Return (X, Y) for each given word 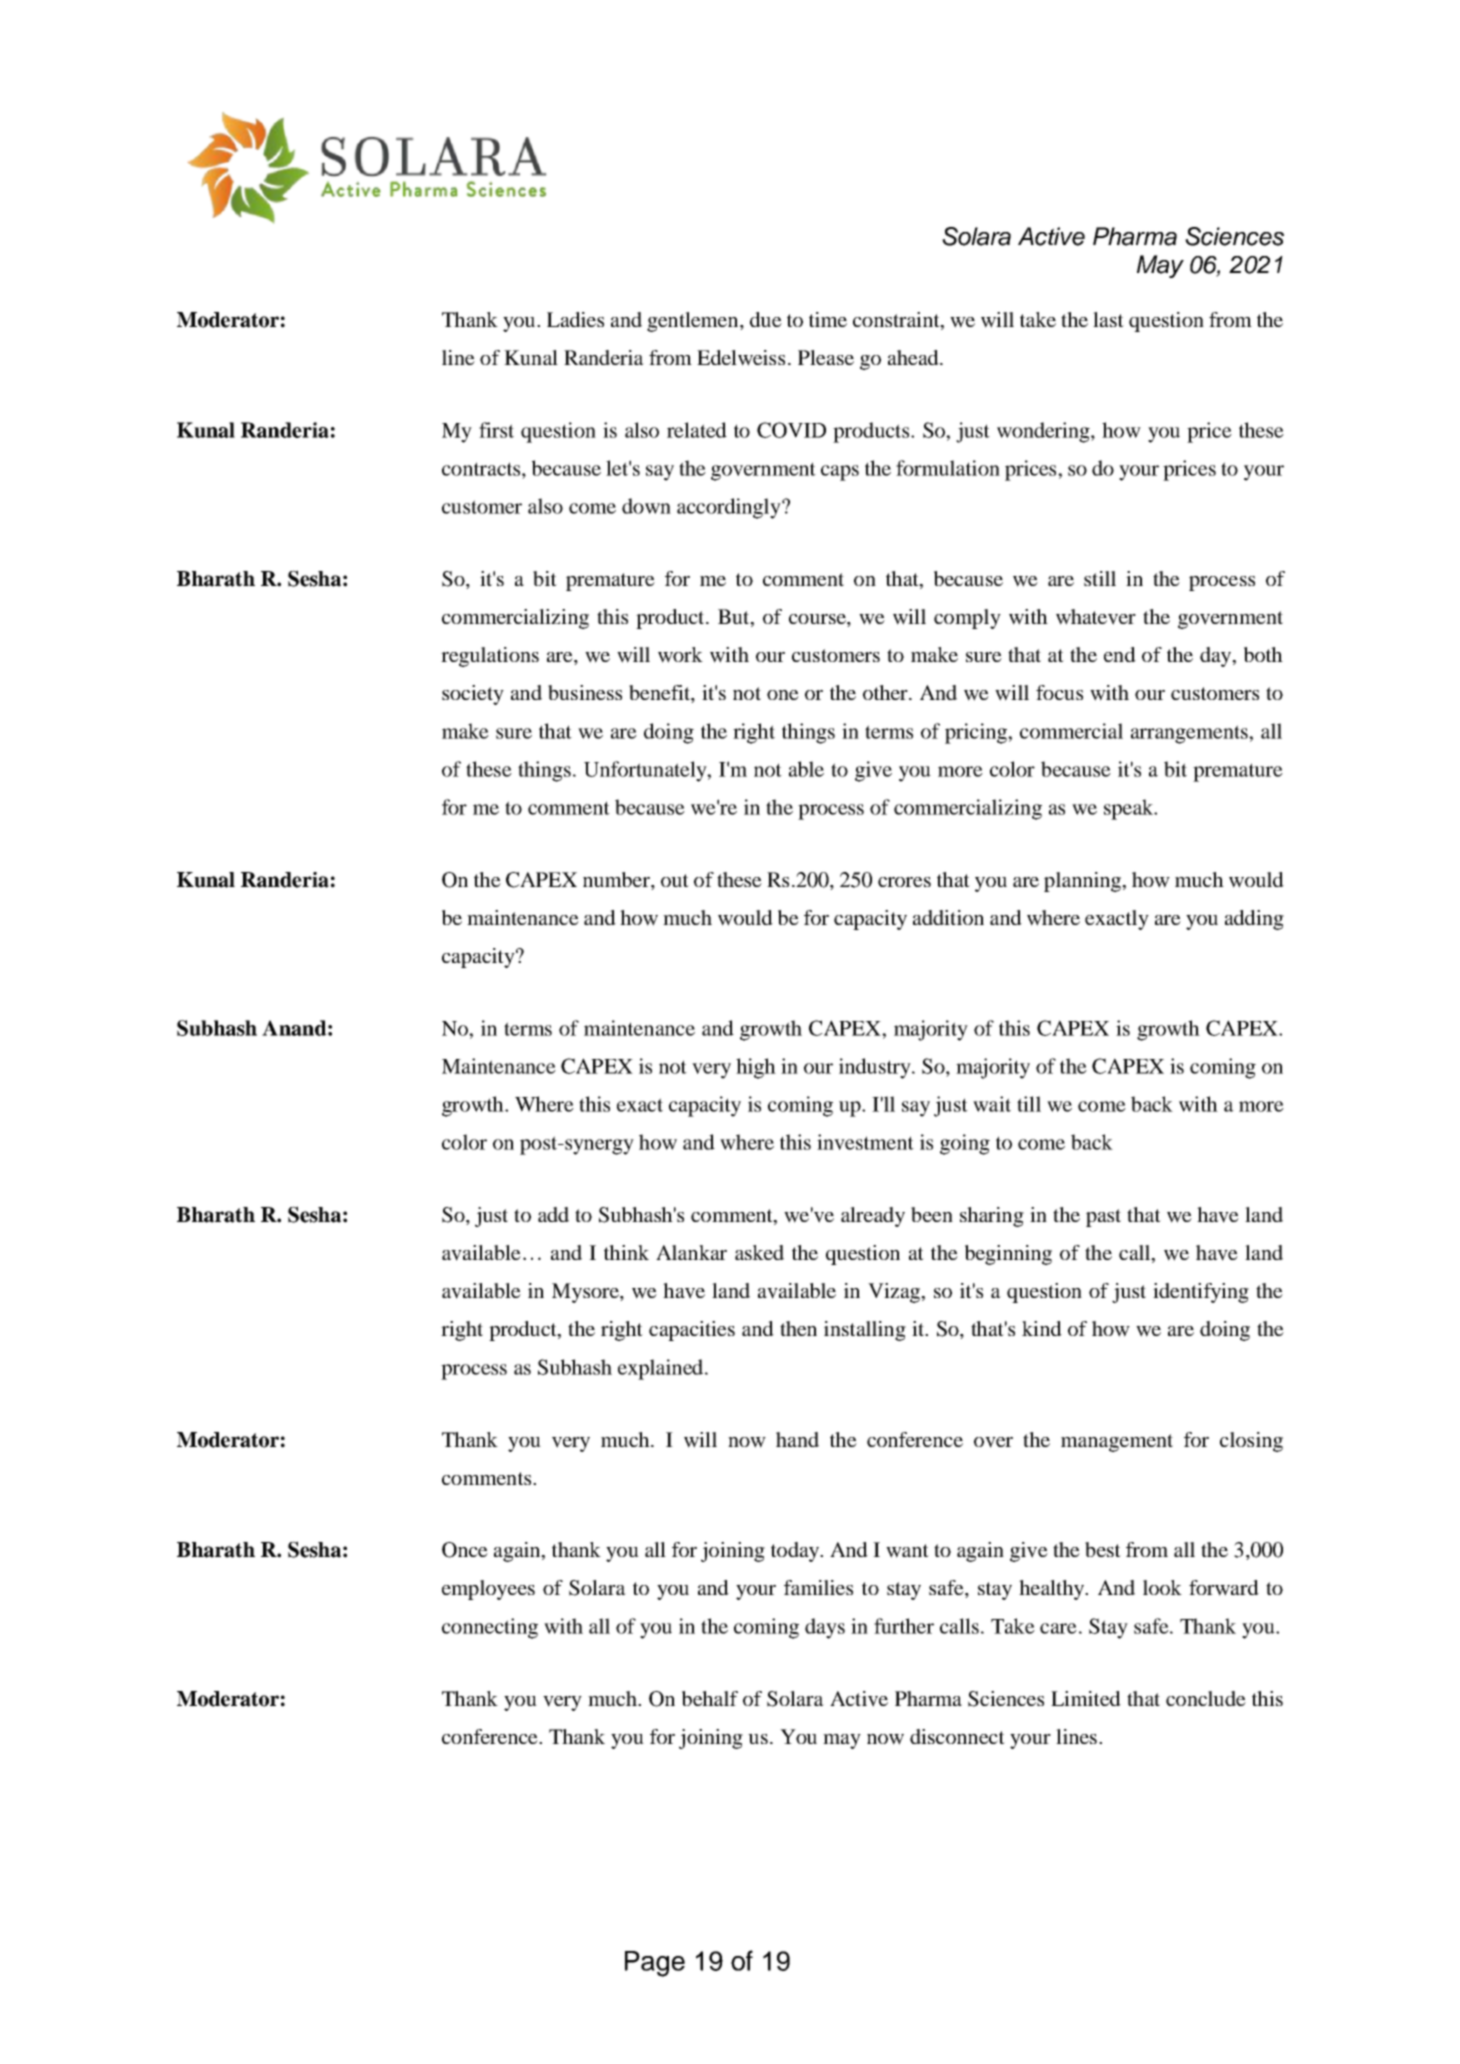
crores (904, 882)
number (617, 879)
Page (655, 1964)
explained (660, 1369)
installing (865, 1331)
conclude (1206, 1698)
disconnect (957, 1736)
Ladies (575, 319)
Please (826, 357)
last (1108, 319)
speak (1130, 809)
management (1117, 1443)
